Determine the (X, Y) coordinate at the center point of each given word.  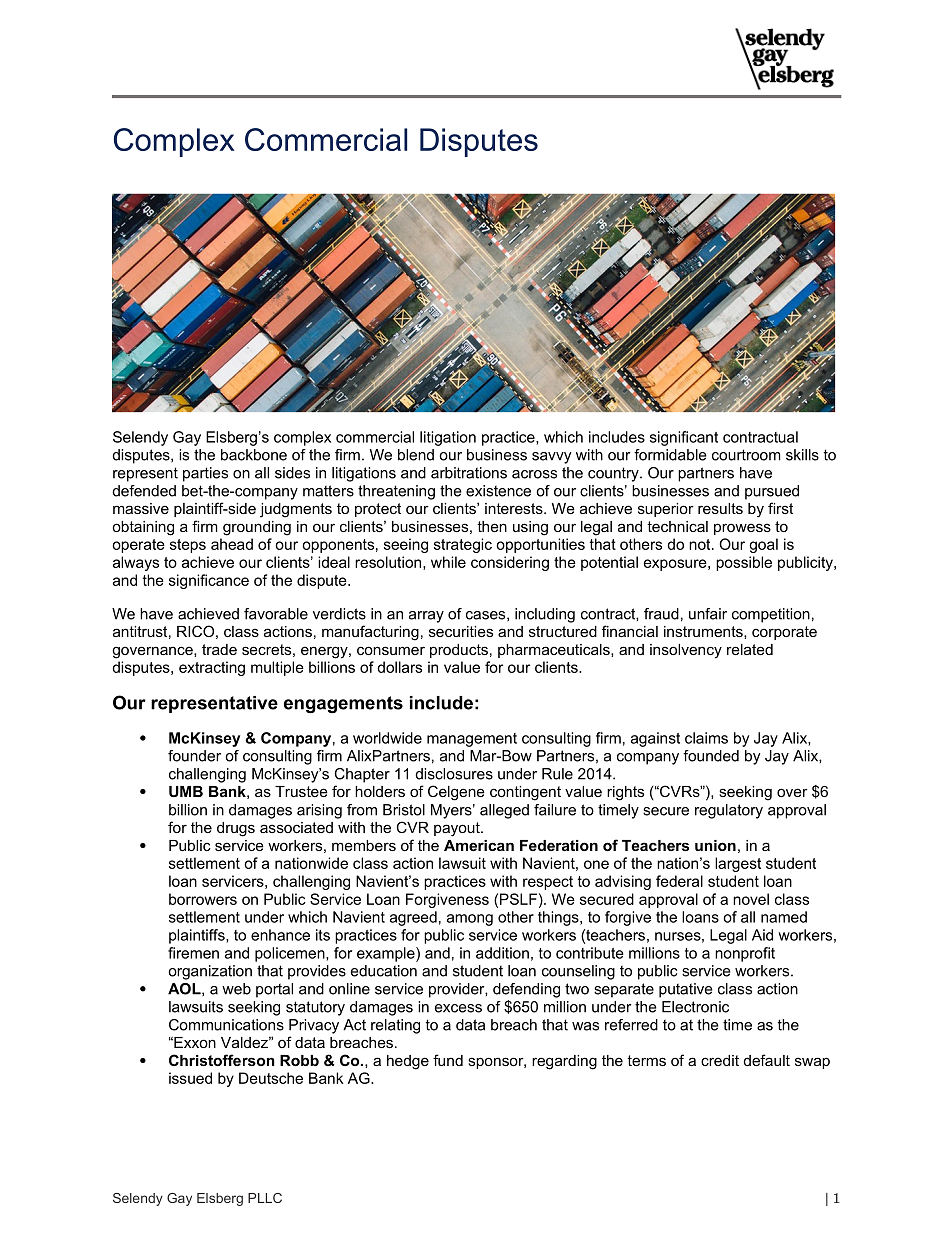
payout (458, 829)
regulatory (729, 811)
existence (498, 491)
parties (205, 474)
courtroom (746, 455)
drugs (236, 829)
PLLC (265, 1198)
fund (448, 1060)
